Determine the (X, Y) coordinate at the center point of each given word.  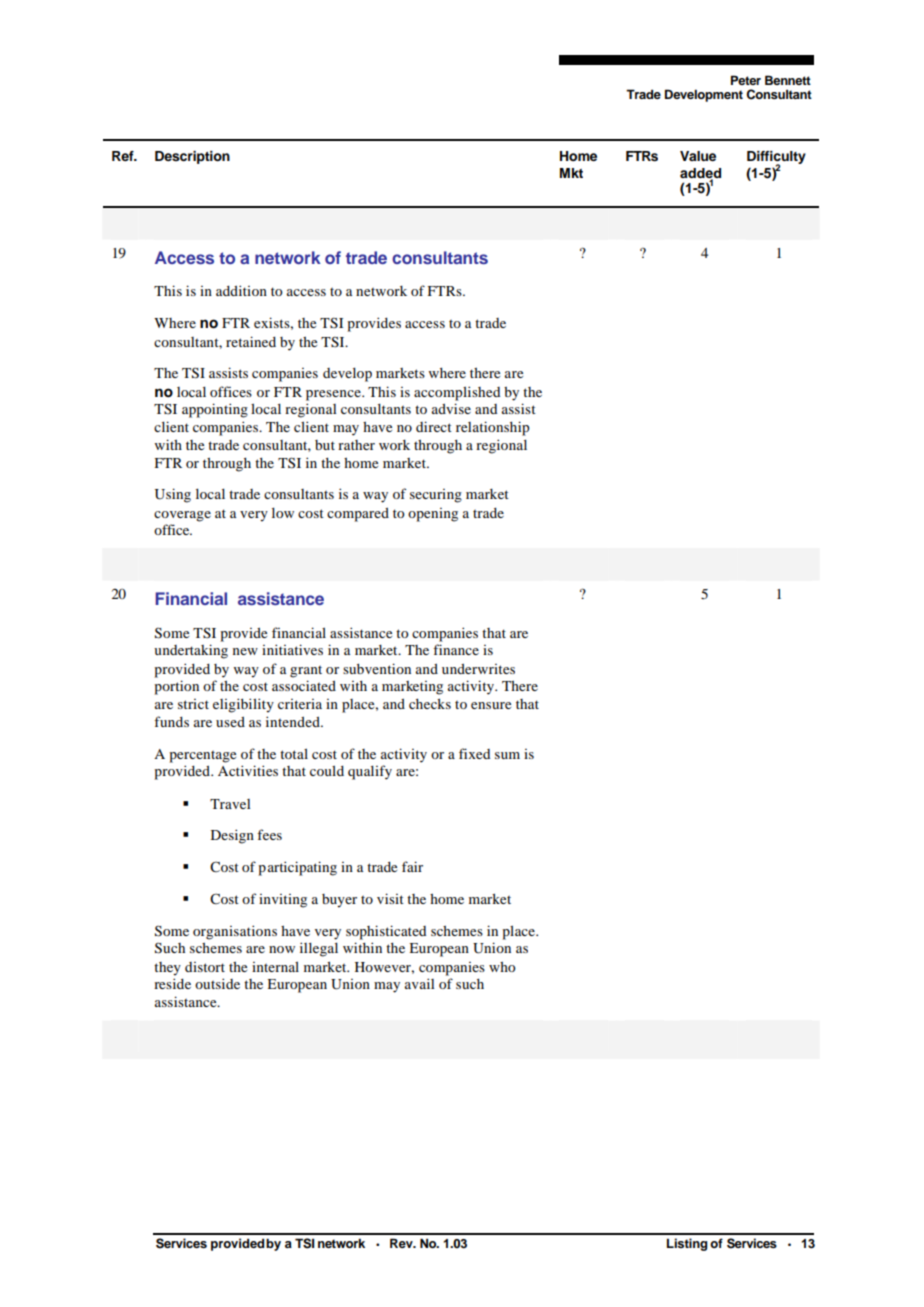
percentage (203, 757)
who (502, 967)
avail (419, 983)
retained (251, 341)
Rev (402, 1243)
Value (698, 156)
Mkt (571, 173)
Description (192, 157)
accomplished (457, 393)
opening (433, 515)
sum (507, 755)
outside (217, 983)
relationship (493, 428)
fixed (474, 753)
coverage (182, 516)
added (700, 174)
